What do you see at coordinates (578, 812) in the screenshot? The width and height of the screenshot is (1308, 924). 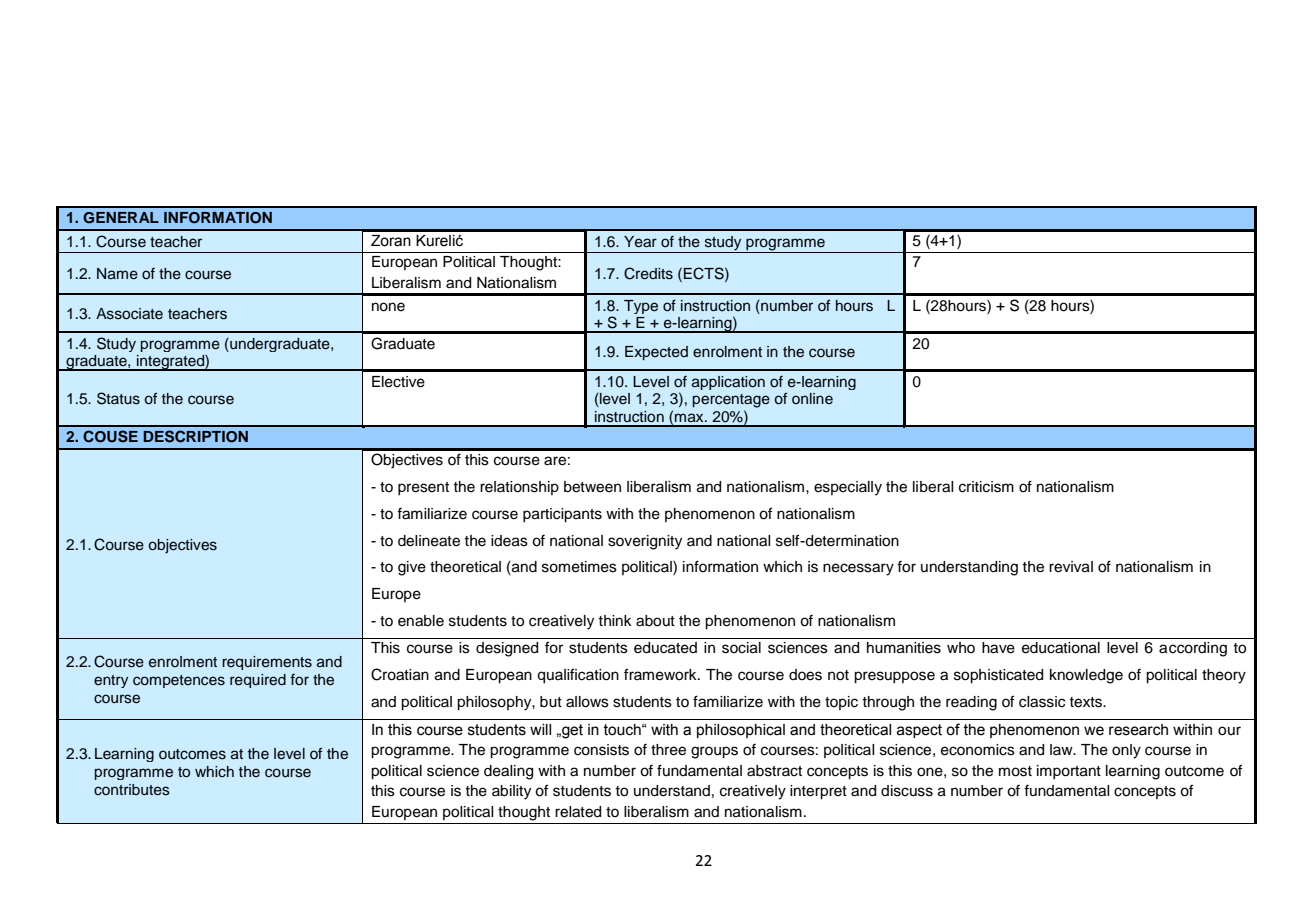 I see `related` at bounding box center [578, 812].
